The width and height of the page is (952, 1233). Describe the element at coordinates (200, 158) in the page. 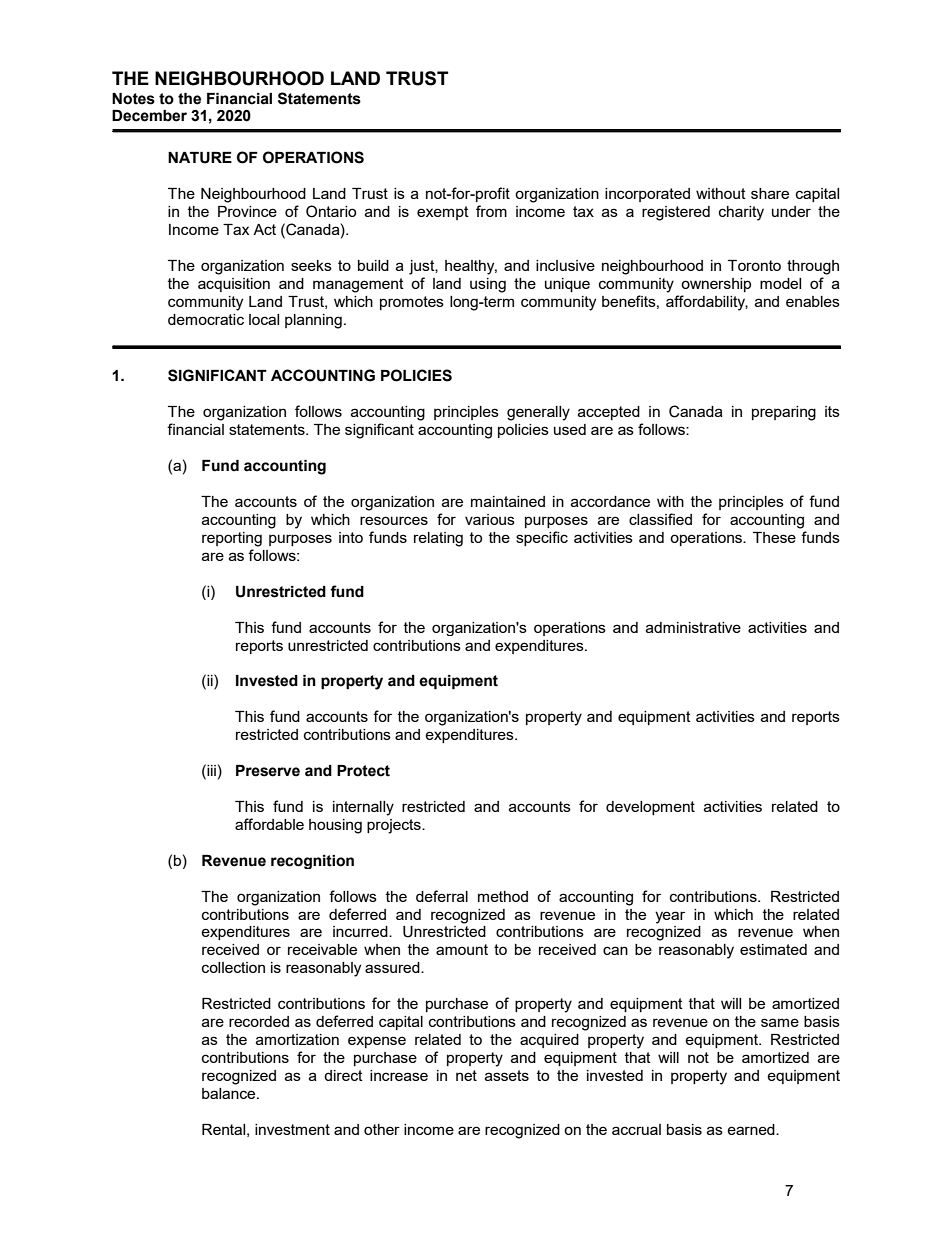

I see `NATURE` at that location.
